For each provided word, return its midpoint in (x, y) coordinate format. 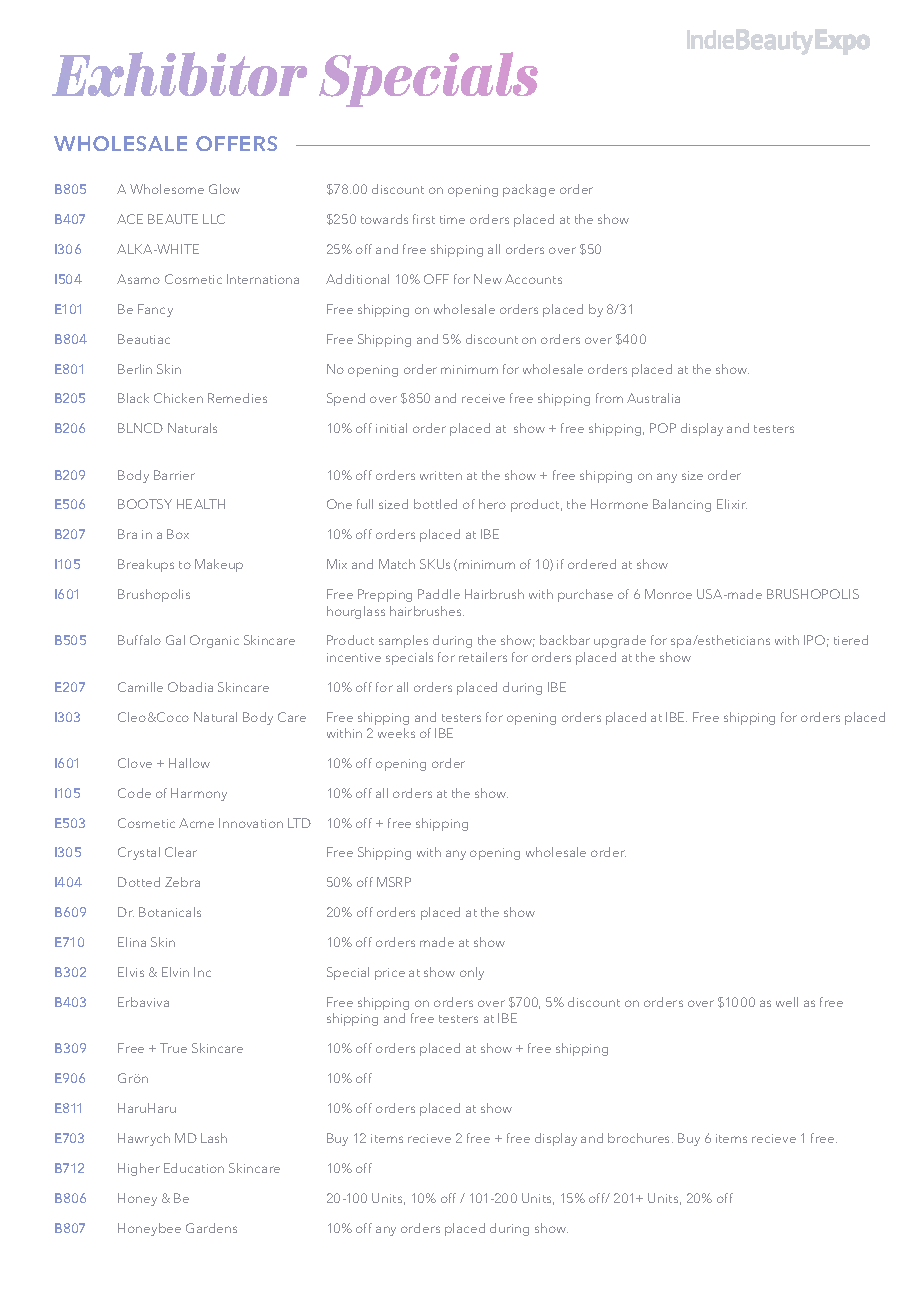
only (472, 973)
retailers (483, 657)
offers (236, 143)
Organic (214, 641)
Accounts (533, 279)
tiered (851, 640)
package (529, 190)
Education (194, 1168)
